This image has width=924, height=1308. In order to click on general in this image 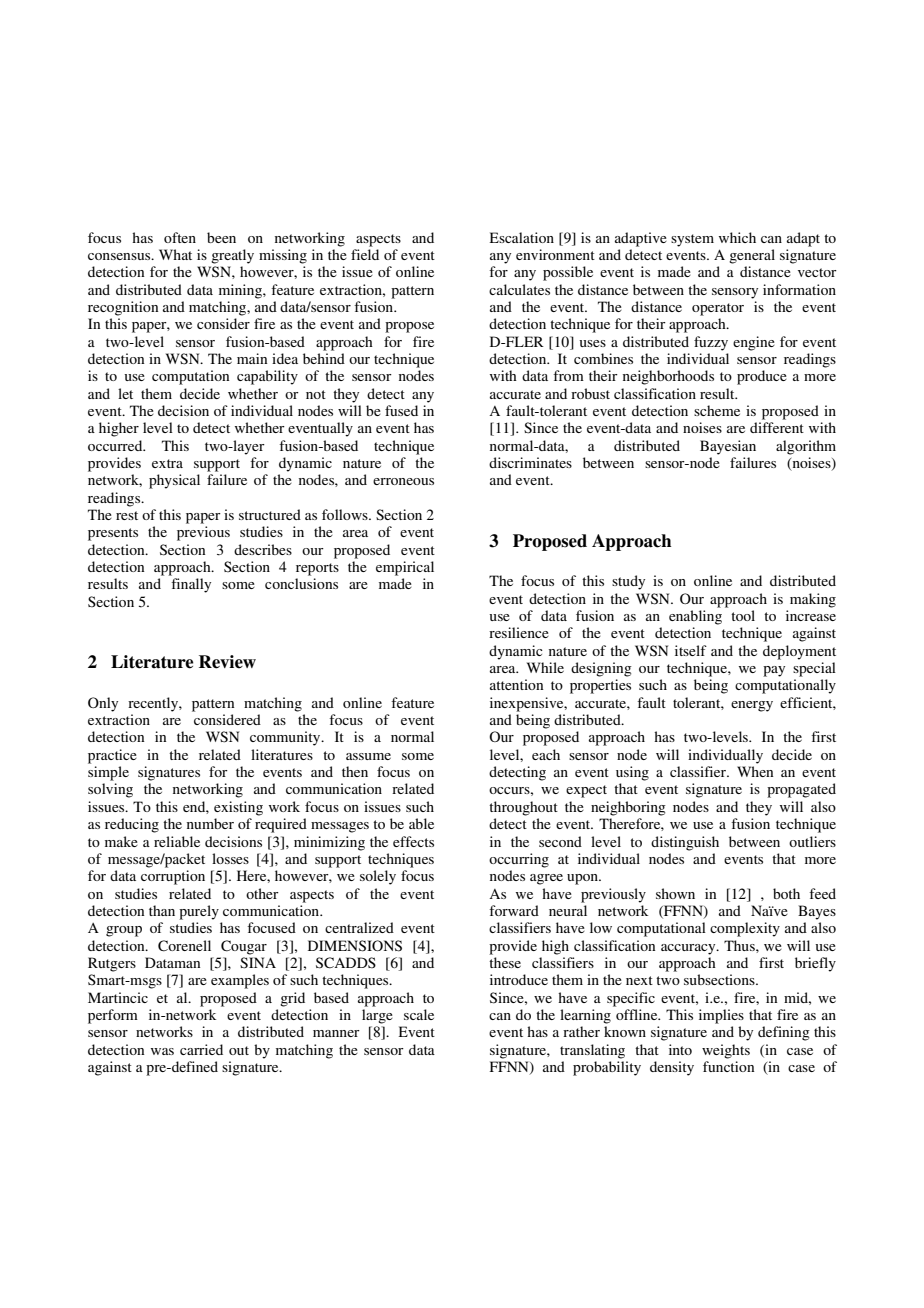, I will do `click(752, 256)`.
